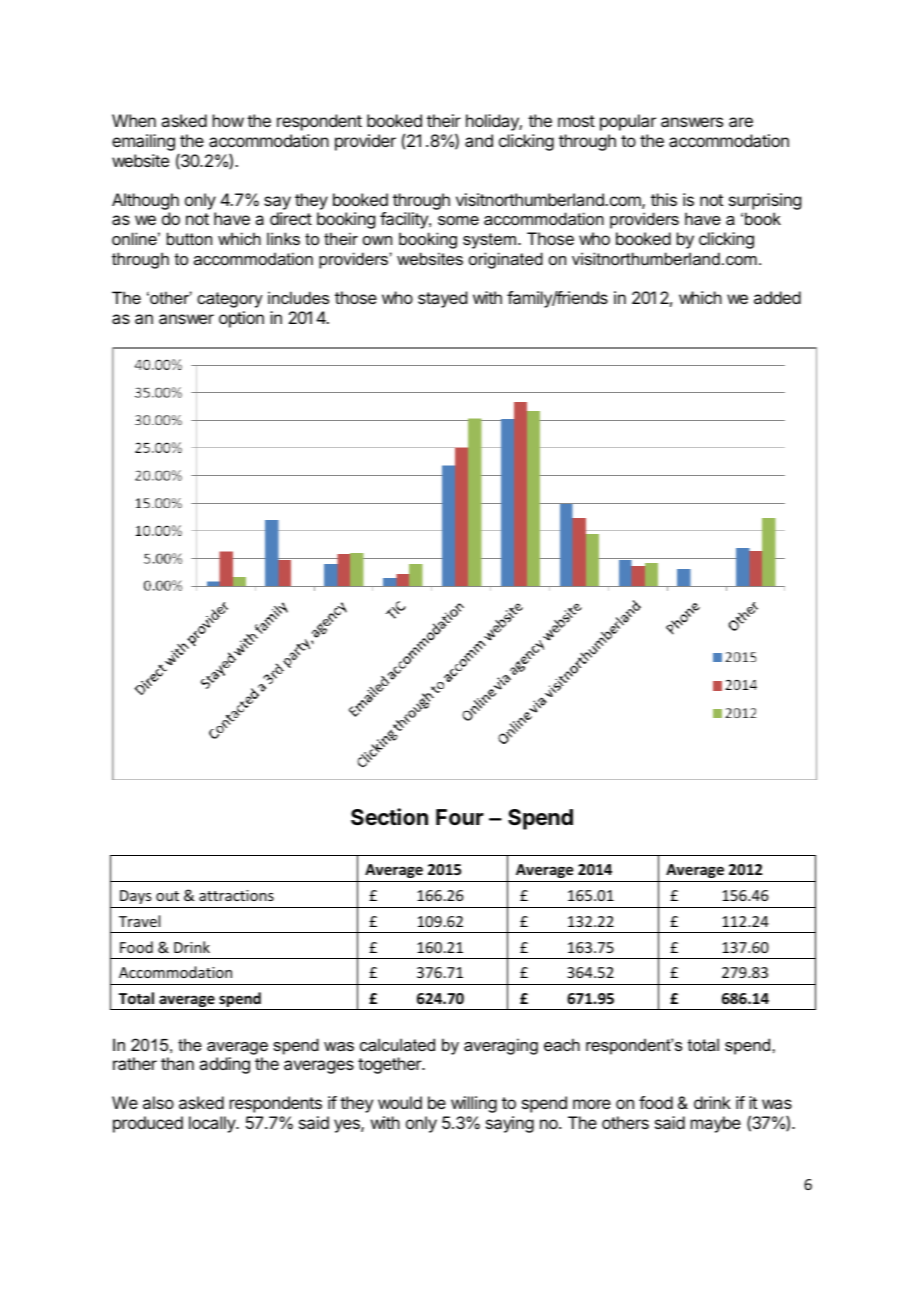  What do you see at coordinates (741, 122) in the screenshot?
I see `are` at bounding box center [741, 122].
